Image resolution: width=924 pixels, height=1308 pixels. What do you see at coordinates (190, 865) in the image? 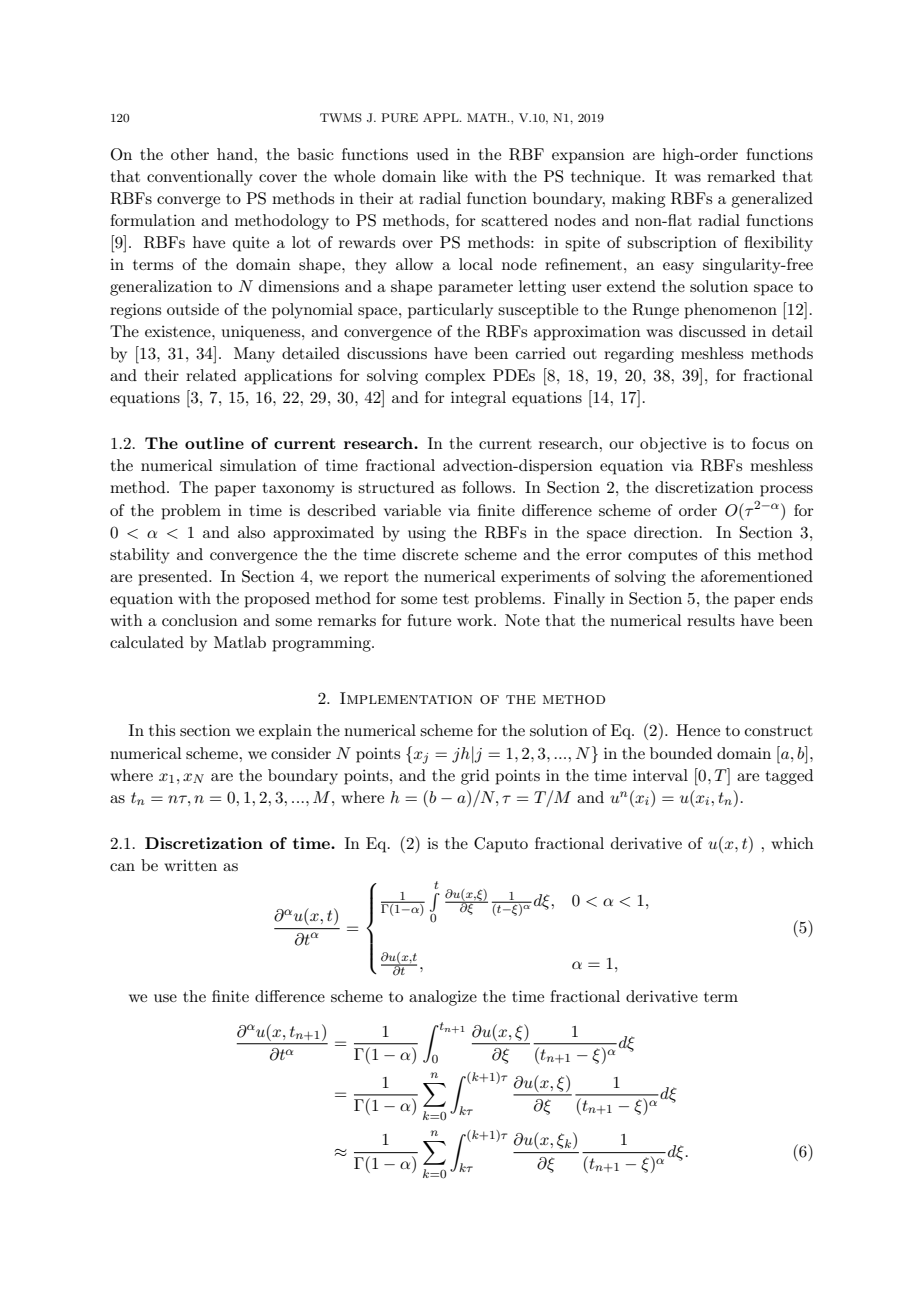
I see `written` at bounding box center [190, 865].
